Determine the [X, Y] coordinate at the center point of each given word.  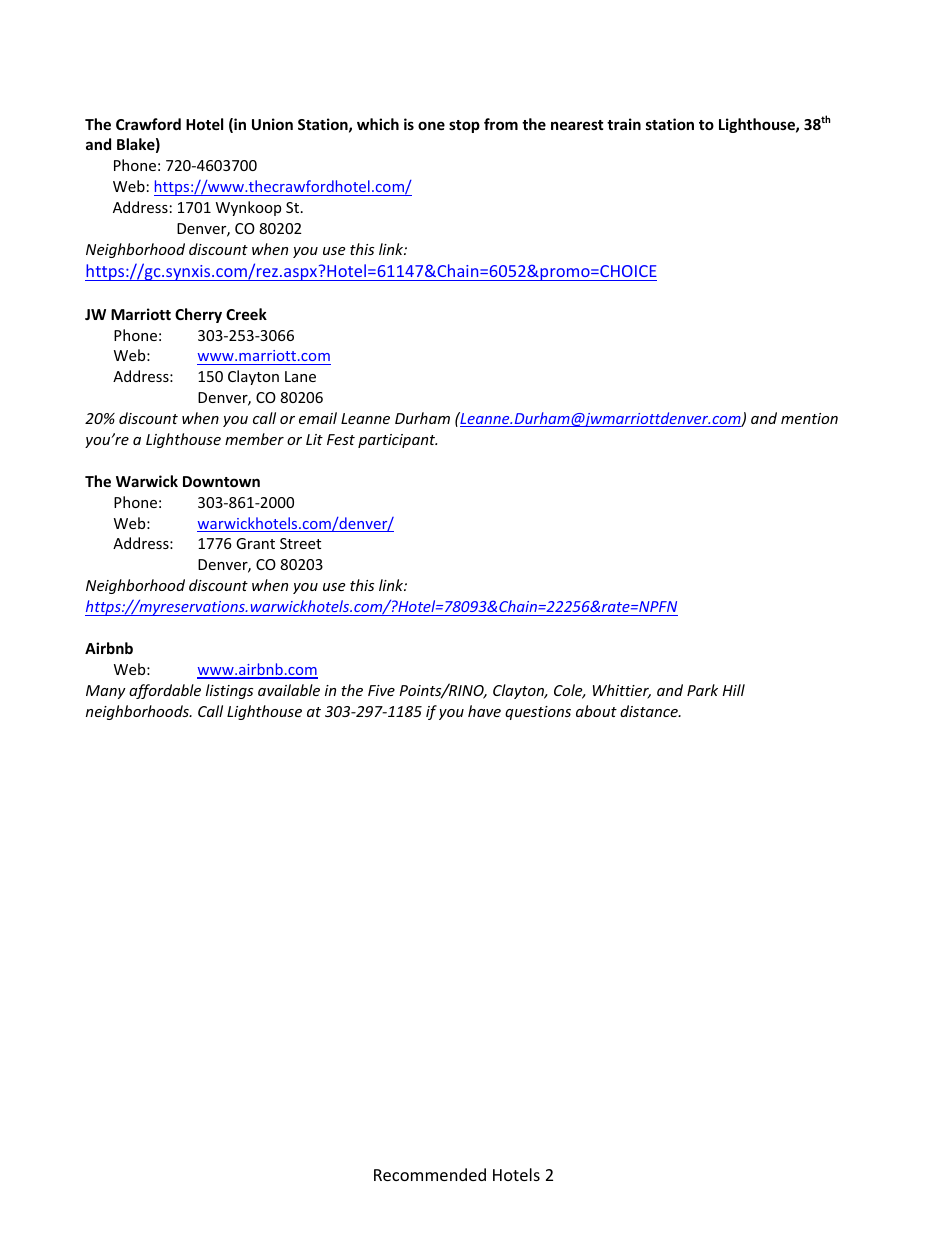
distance [650, 711]
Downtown [221, 481]
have [484, 711]
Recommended [430, 1174]
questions [538, 713]
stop [464, 126]
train [624, 124]
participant [397, 441]
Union [272, 124]
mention [809, 418]
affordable [165, 691]
